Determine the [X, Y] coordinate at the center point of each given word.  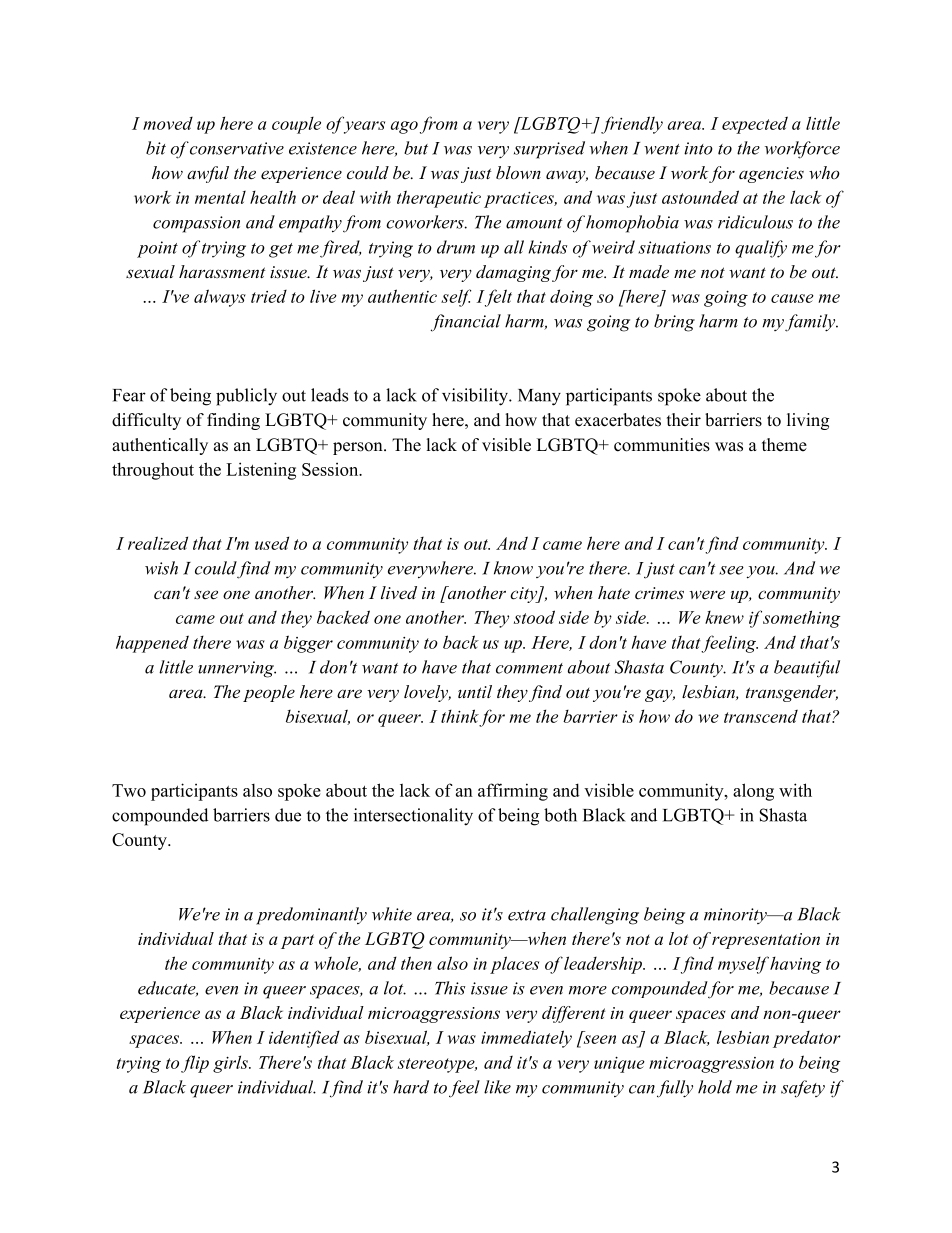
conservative [237, 148]
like [497, 1087]
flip [195, 1064]
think [460, 716]
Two [129, 790]
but [416, 148]
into [698, 148]
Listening [261, 471]
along [753, 792]
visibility [476, 397]
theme [784, 445]
